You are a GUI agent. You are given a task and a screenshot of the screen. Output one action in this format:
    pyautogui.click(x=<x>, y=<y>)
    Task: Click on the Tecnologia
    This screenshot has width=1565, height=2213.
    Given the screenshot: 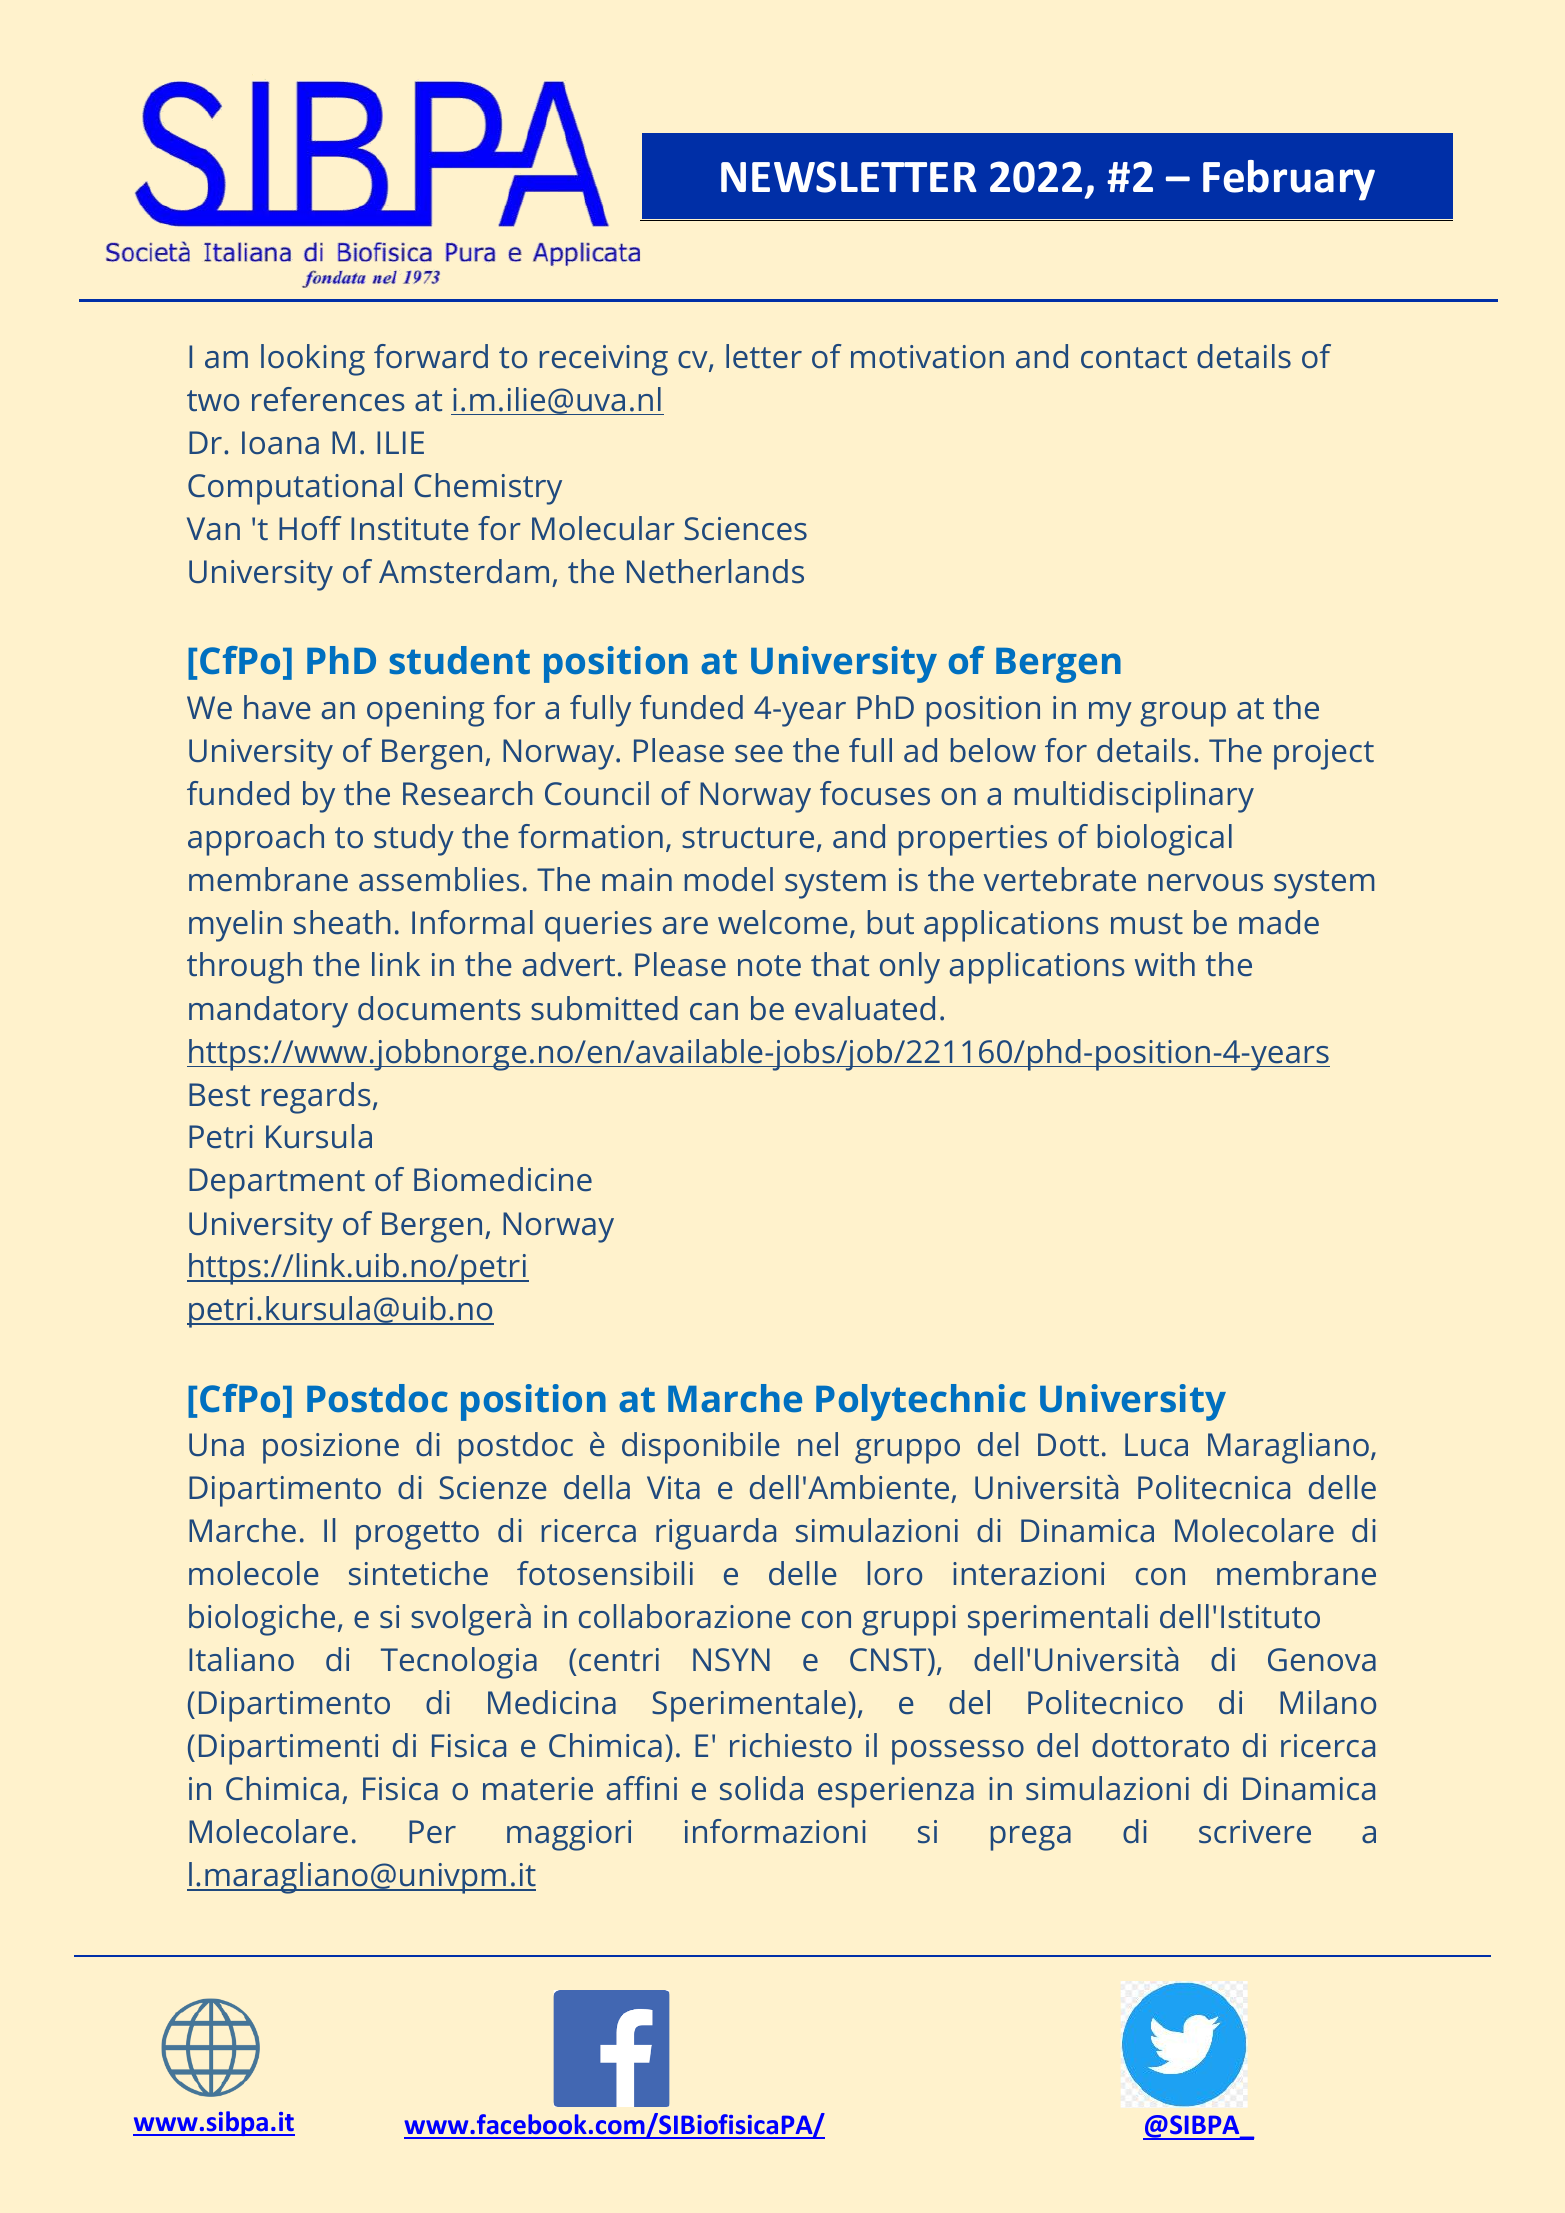 What is the action you would take?
    pyautogui.click(x=459, y=1663)
